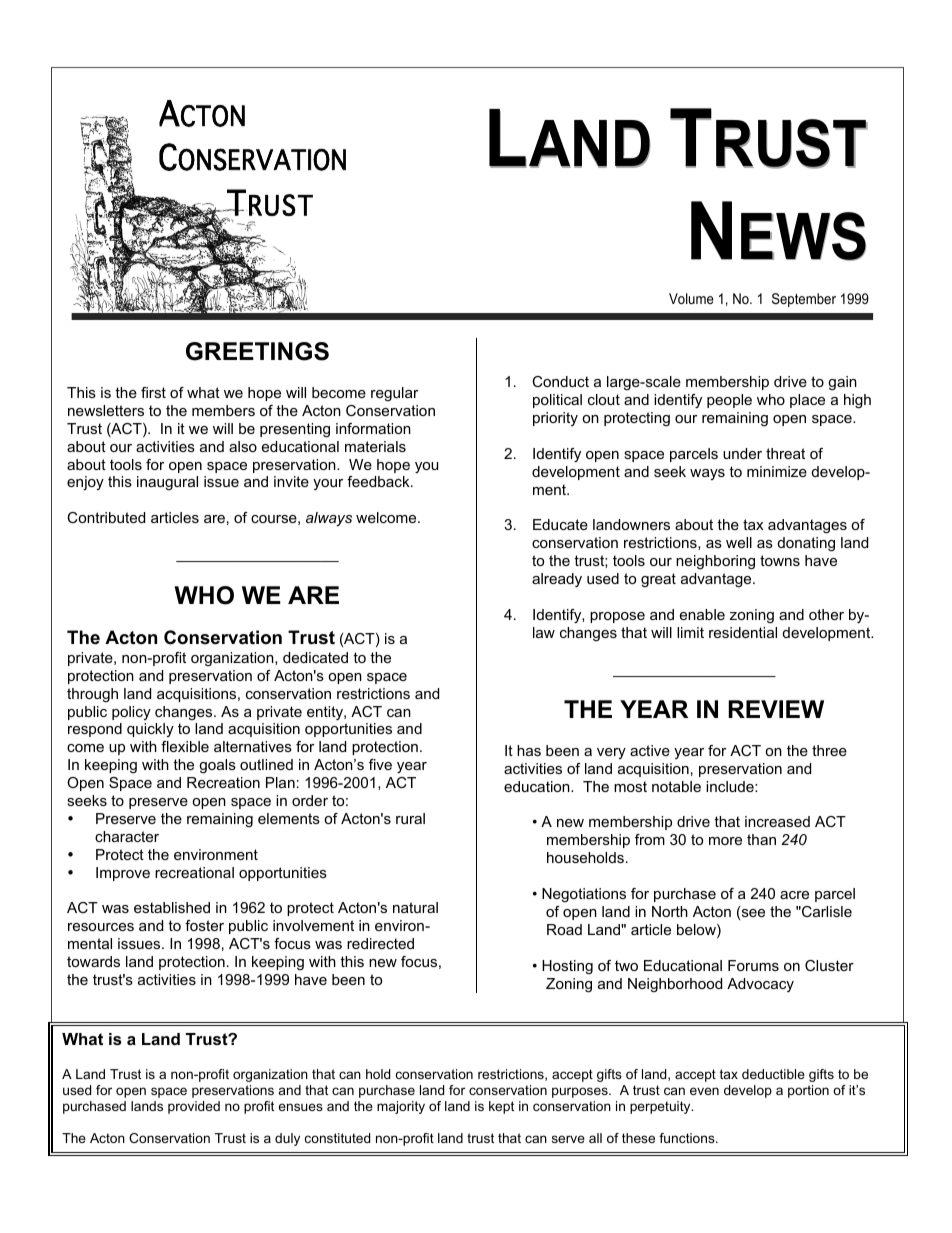  I want to click on Conduct, so click(560, 381).
